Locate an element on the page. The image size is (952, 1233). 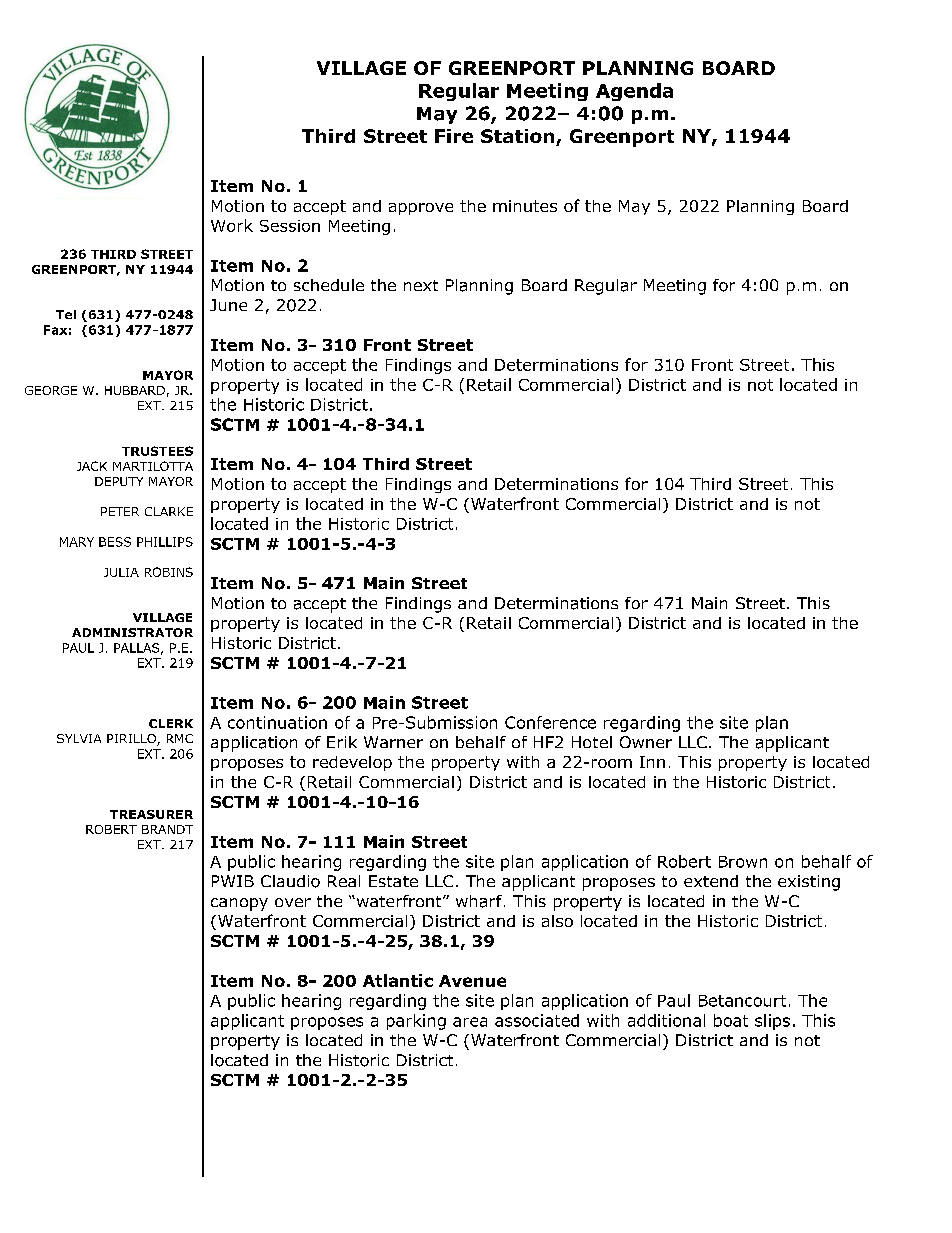
Warner is located at coordinates (393, 742).
